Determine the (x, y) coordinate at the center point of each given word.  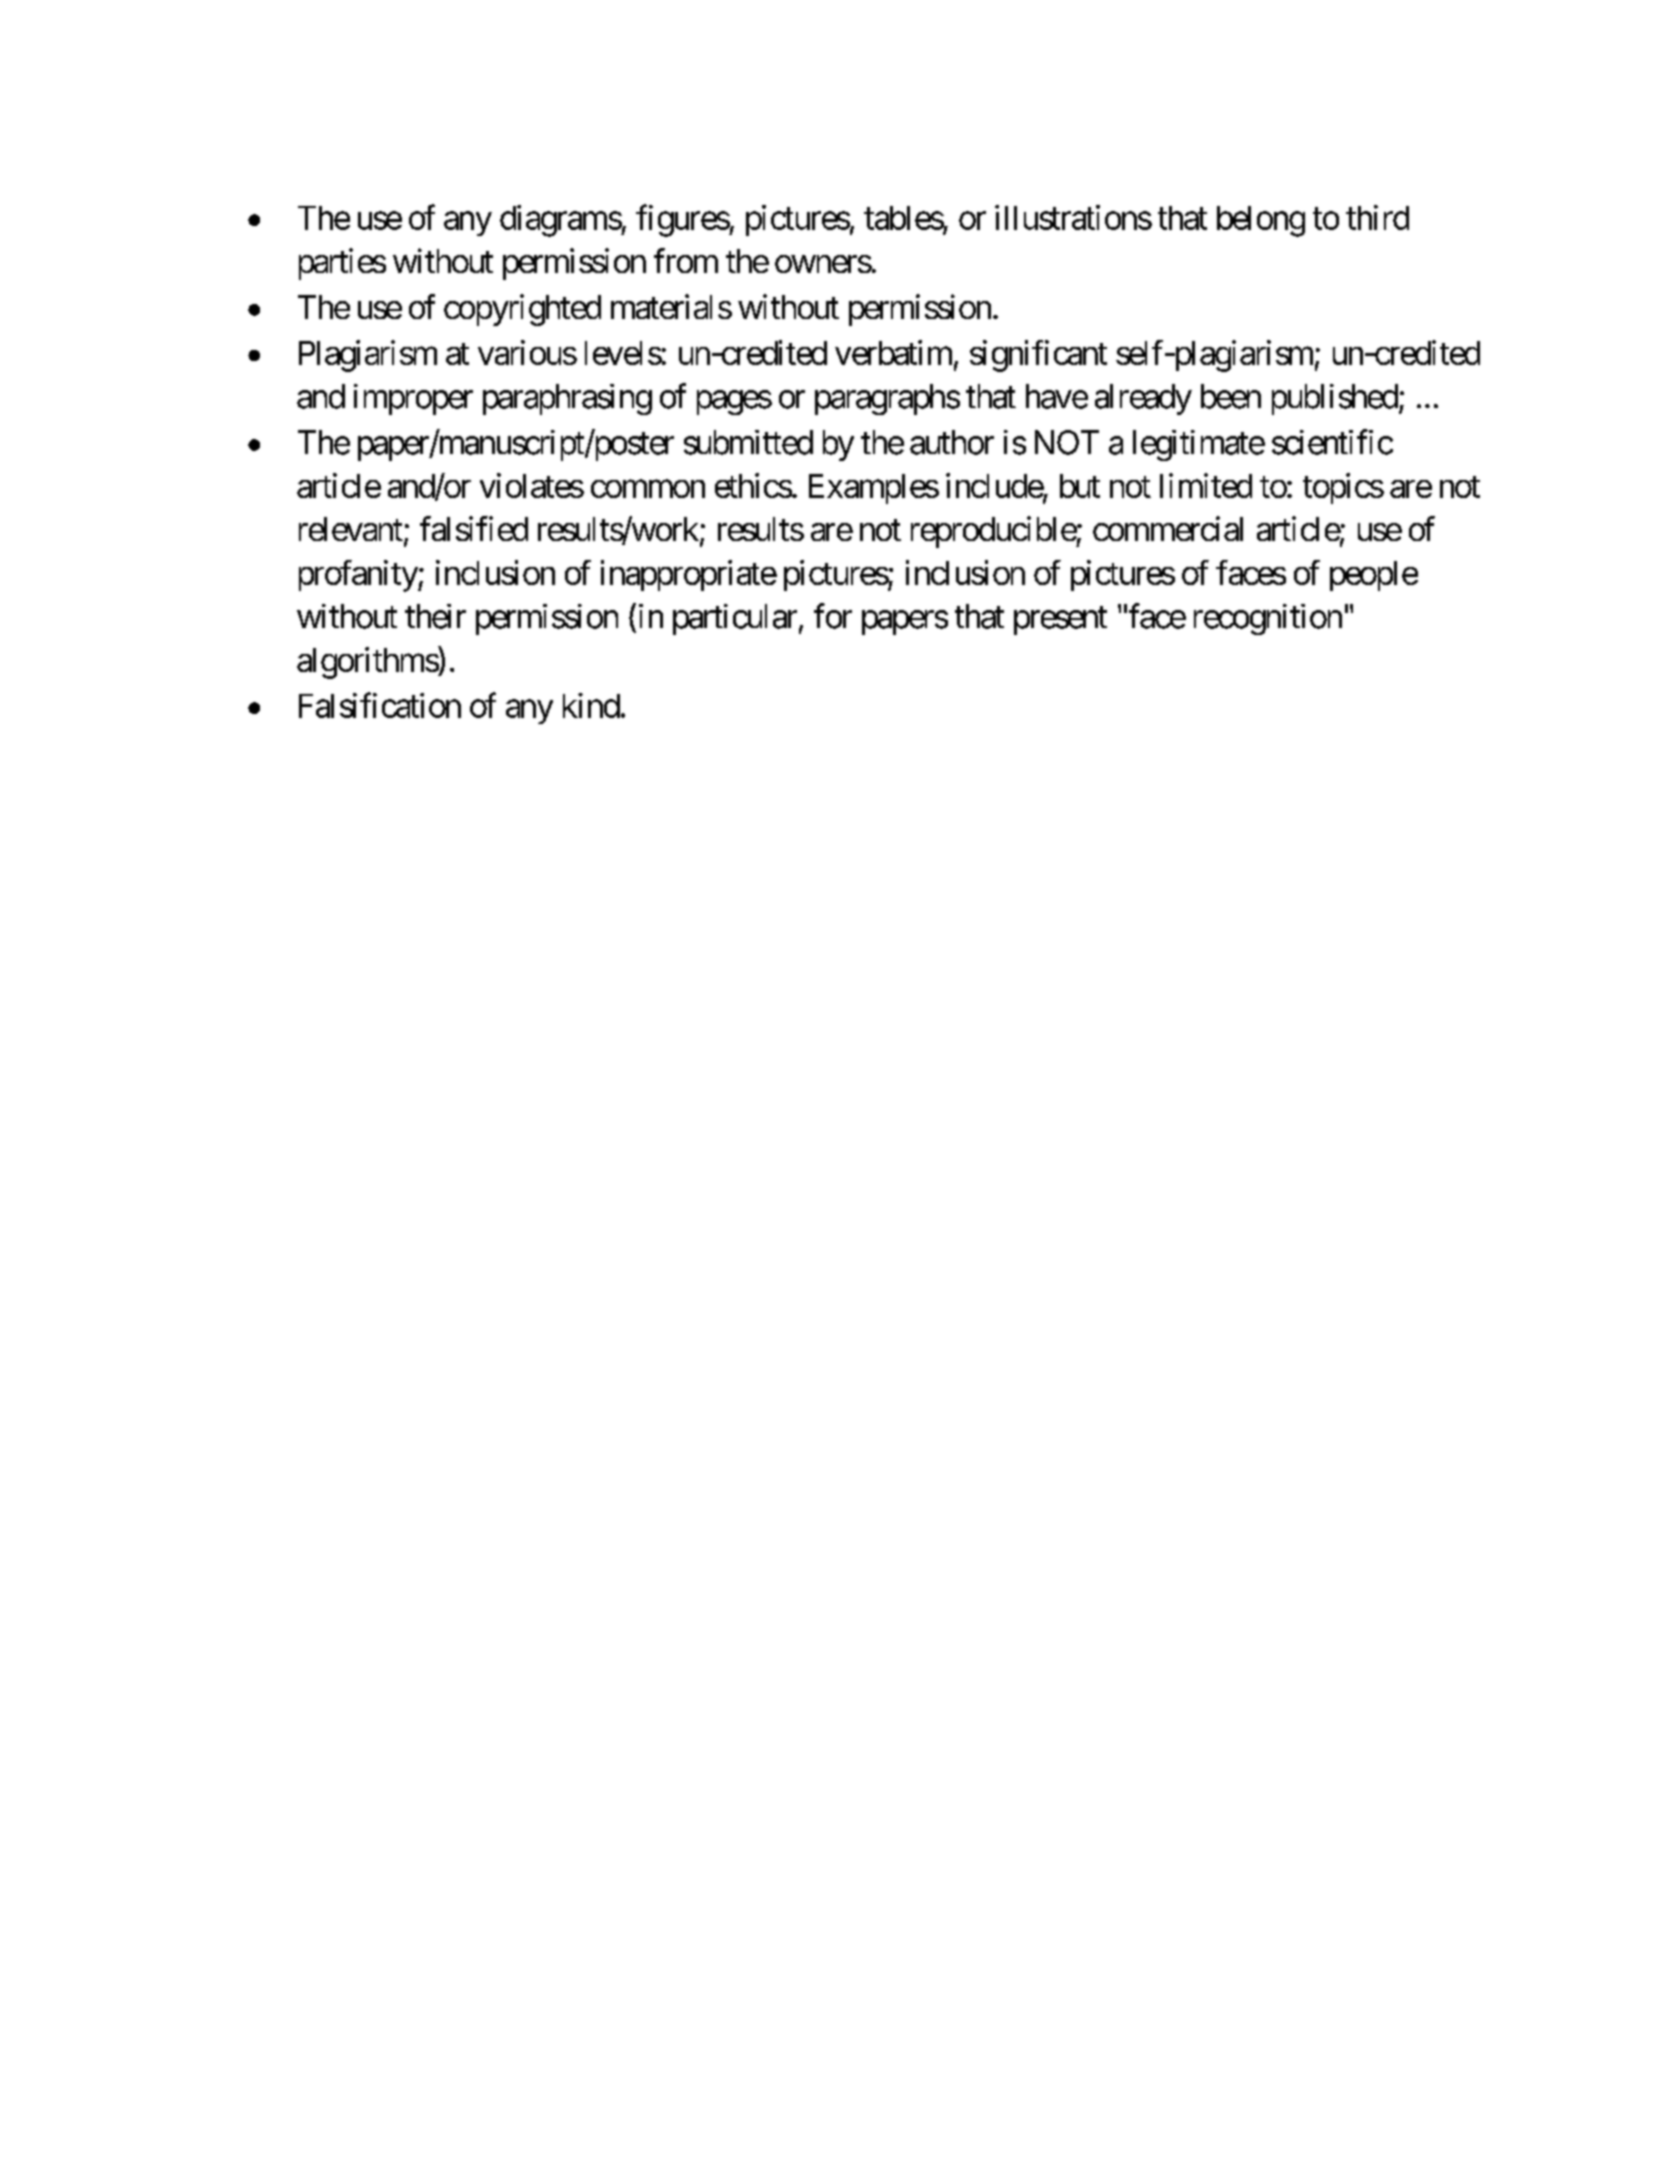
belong (1261, 221)
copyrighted (522, 310)
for (833, 616)
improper (413, 399)
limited (1206, 485)
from (686, 260)
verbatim (893, 352)
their (435, 616)
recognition (1268, 619)
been (1231, 396)
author (952, 442)
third (1377, 217)
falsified (474, 528)
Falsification (380, 705)
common (648, 489)
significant (1038, 356)
